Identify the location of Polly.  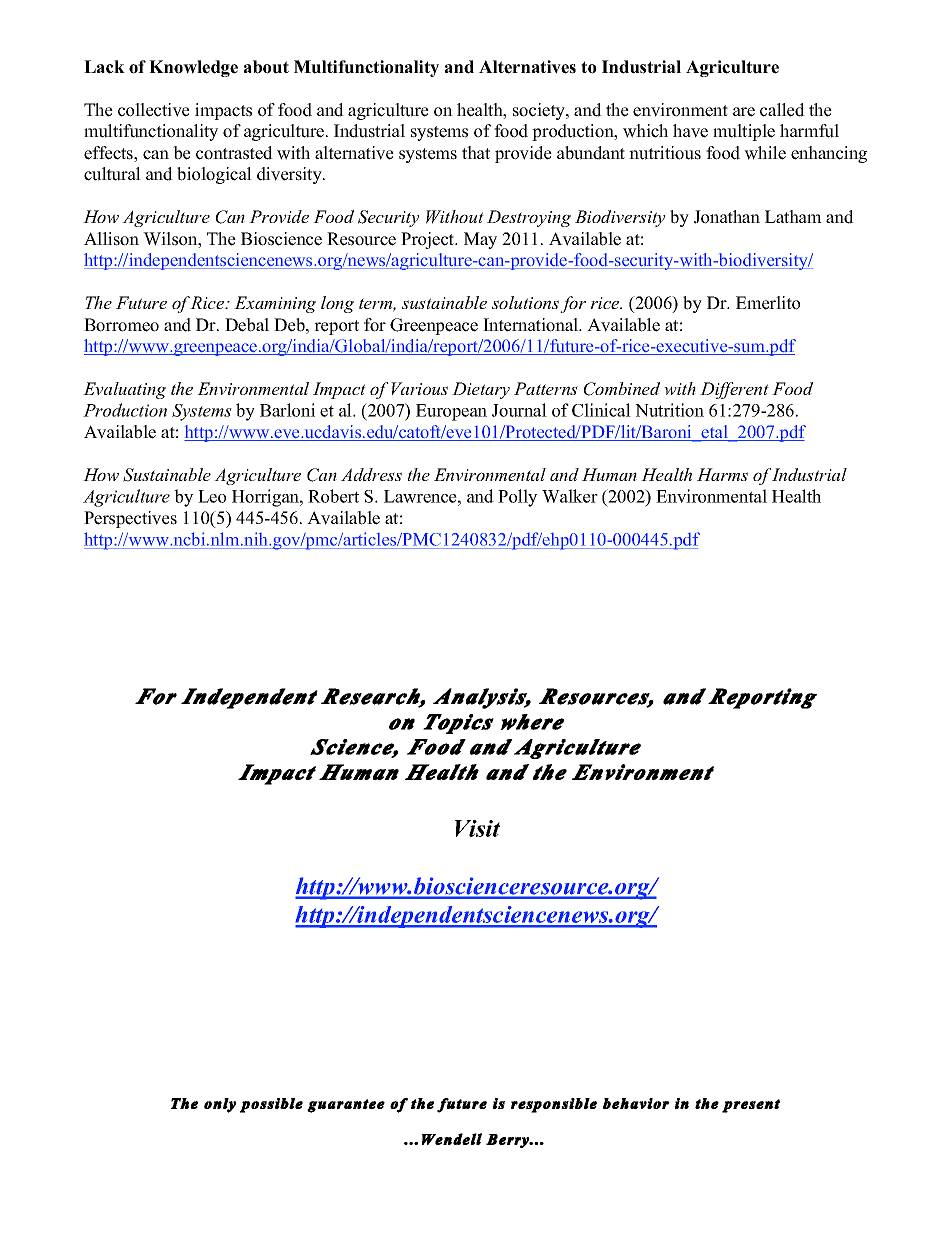
(517, 498).
